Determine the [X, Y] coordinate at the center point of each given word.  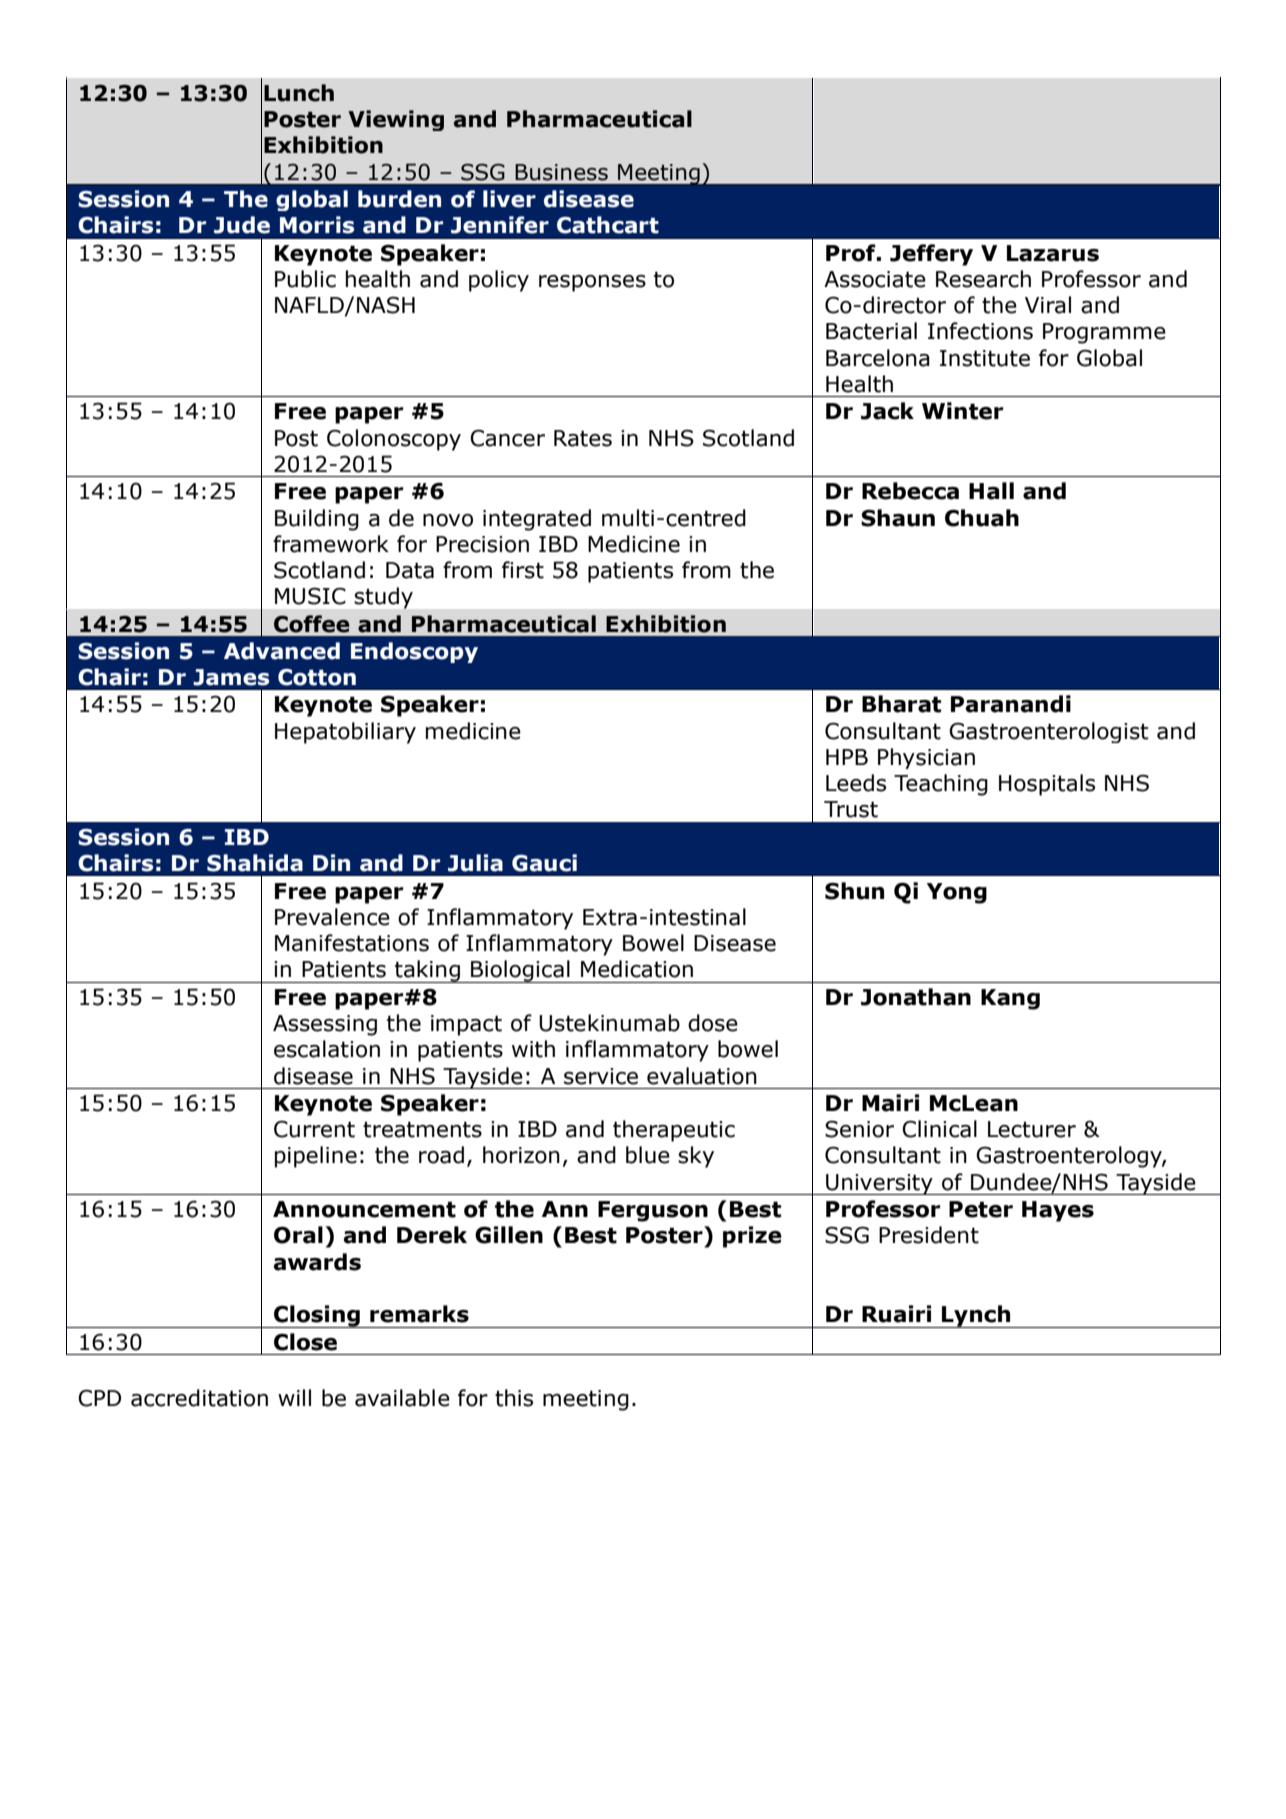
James [231, 677]
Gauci [544, 863]
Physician [926, 758]
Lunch [299, 93]
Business [561, 172]
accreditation [199, 1398]
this [514, 1398]
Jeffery [931, 255]
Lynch [976, 1316]
